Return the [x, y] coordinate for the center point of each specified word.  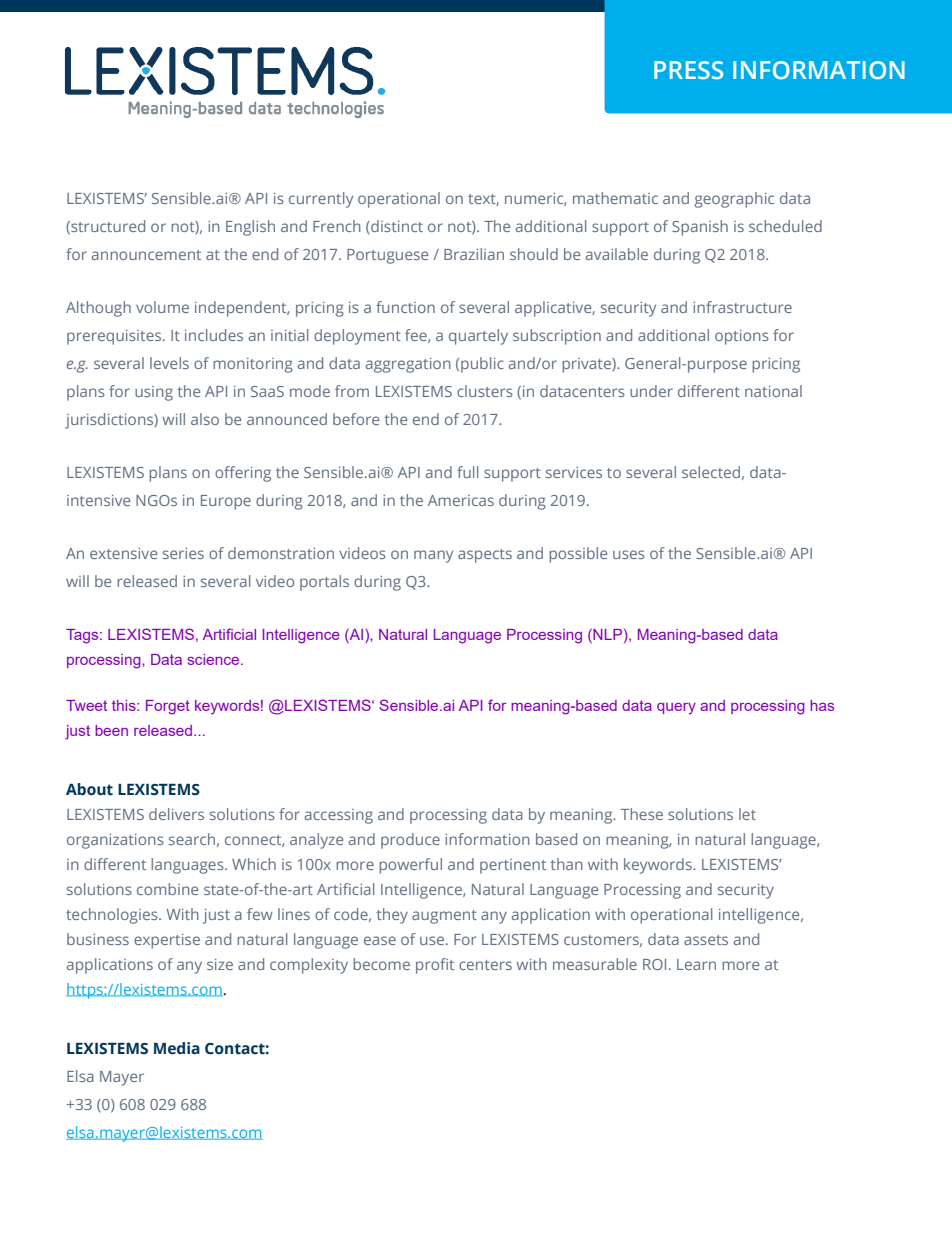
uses [629, 554]
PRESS [688, 70]
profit [435, 966]
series [183, 553]
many [433, 556]
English [250, 228]
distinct [396, 226]
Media [177, 1048]
